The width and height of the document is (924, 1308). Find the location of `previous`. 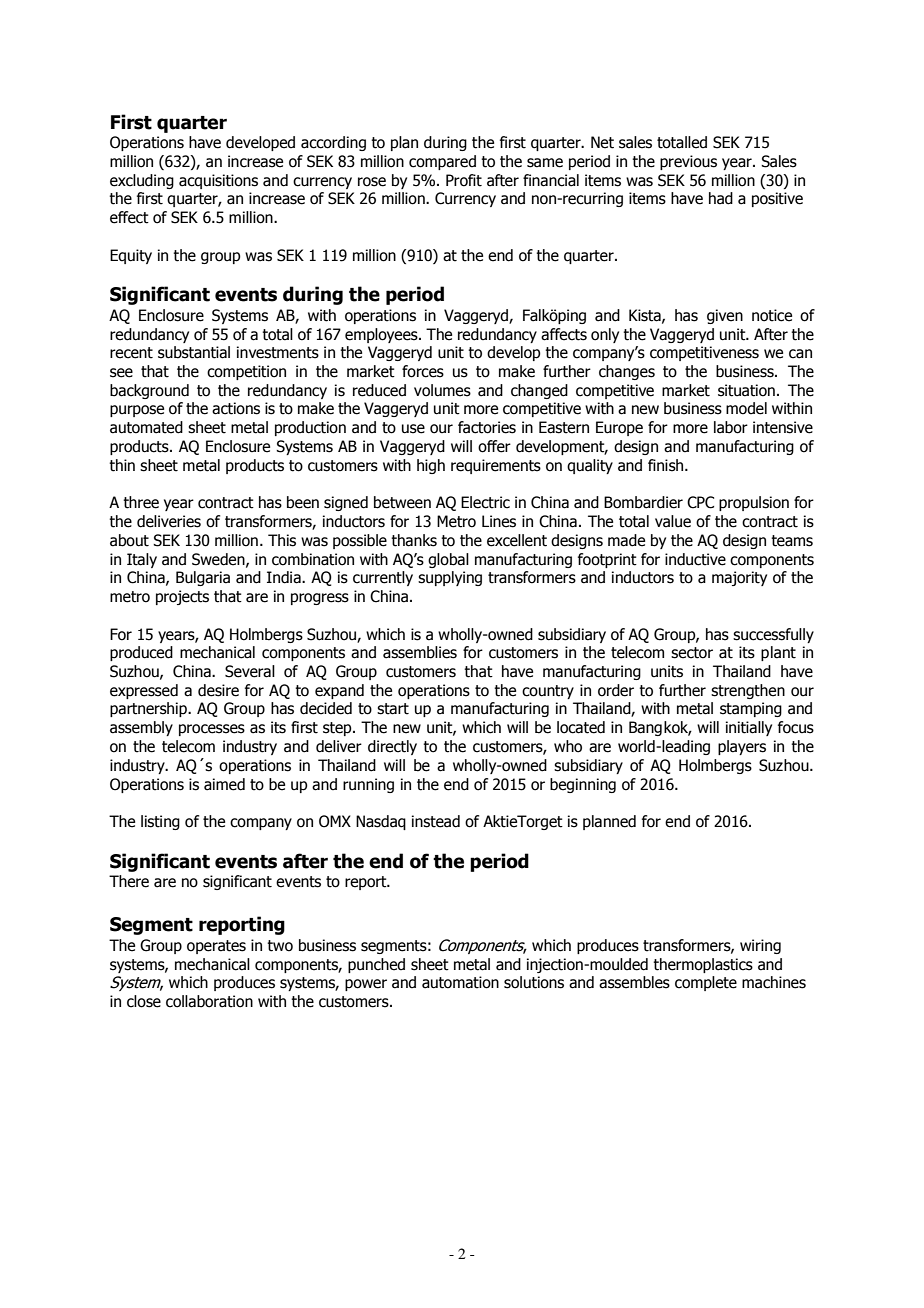

previous is located at coordinates (688, 162).
